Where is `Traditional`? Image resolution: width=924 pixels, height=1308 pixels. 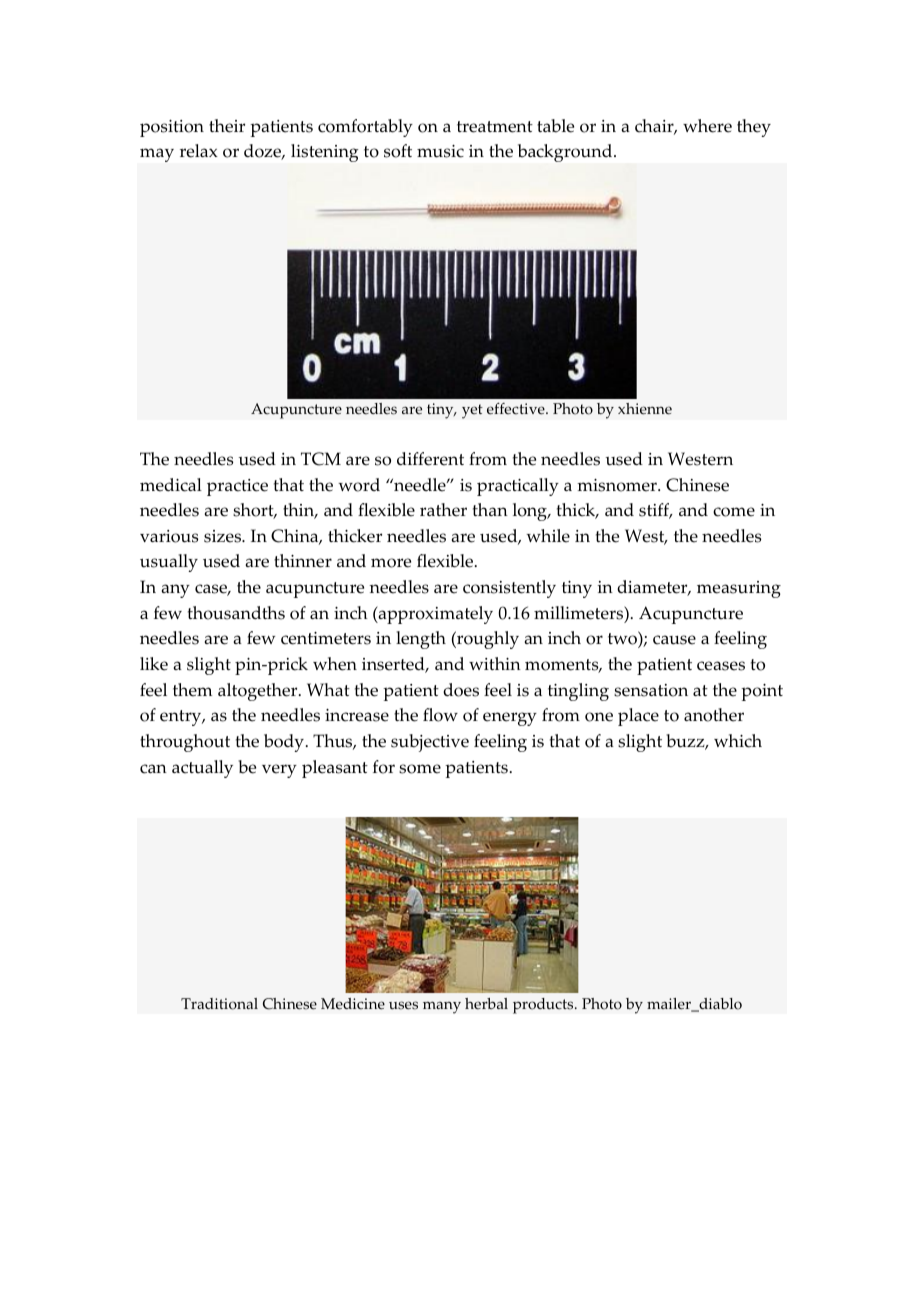 Traditional is located at coordinates (219, 1004).
